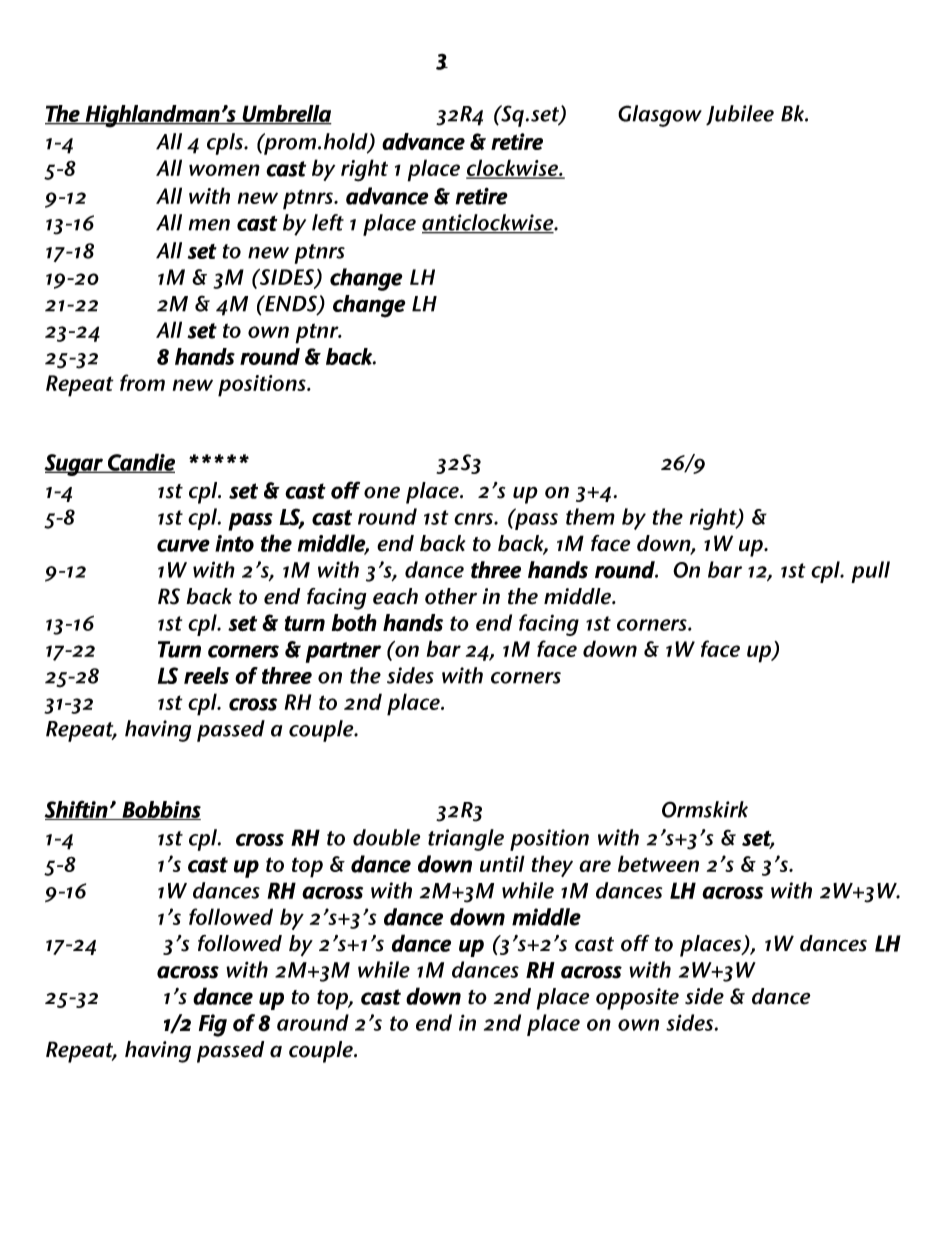  What do you see at coordinates (213, 1025) in the screenshot?
I see `Fig` at bounding box center [213, 1025].
